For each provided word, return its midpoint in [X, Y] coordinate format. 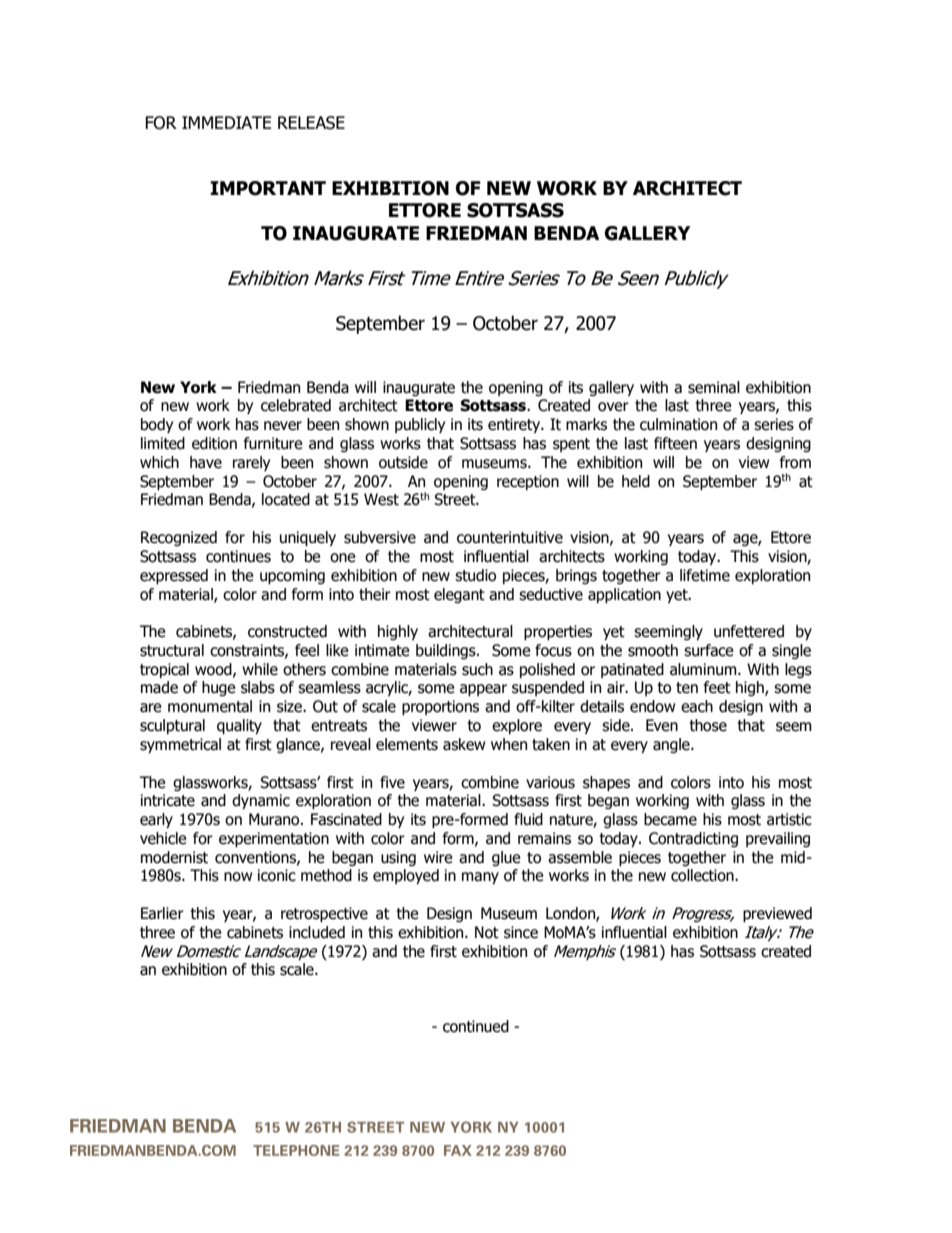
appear [483, 690]
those [708, 725]
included [317, 932]
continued [476, 1026]
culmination [678, 424]
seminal [714, 387]
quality [239, 726]
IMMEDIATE [226, 122]
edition [214, 443]
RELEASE [311, 123]
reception [528, 482]
